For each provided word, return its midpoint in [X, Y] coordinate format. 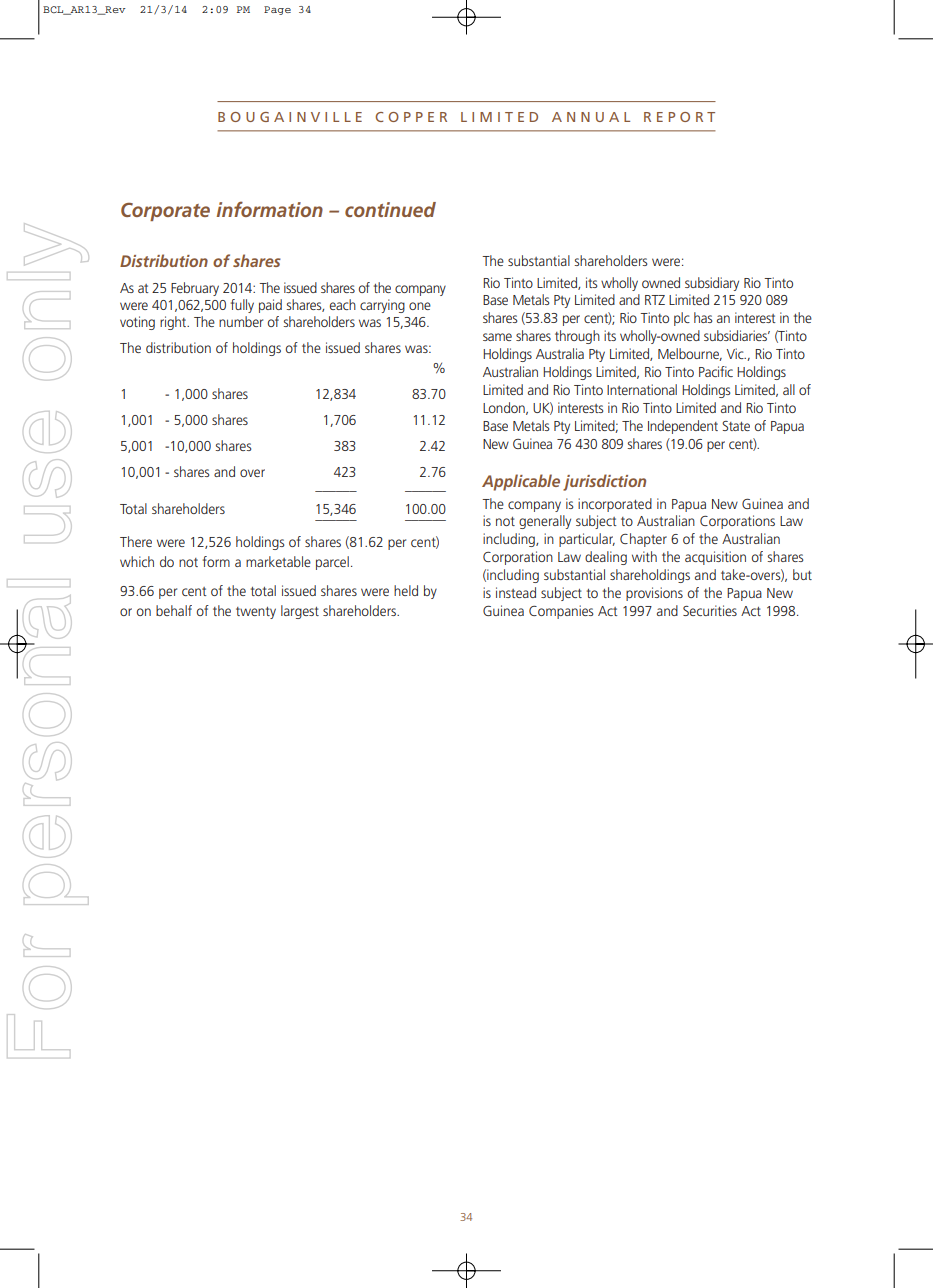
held [406, 590]
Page [277, 10]
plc [682, 319]
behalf [174, 610]
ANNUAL [591, 117]
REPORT [679, 117]
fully [242, 306]
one [420, 306]
